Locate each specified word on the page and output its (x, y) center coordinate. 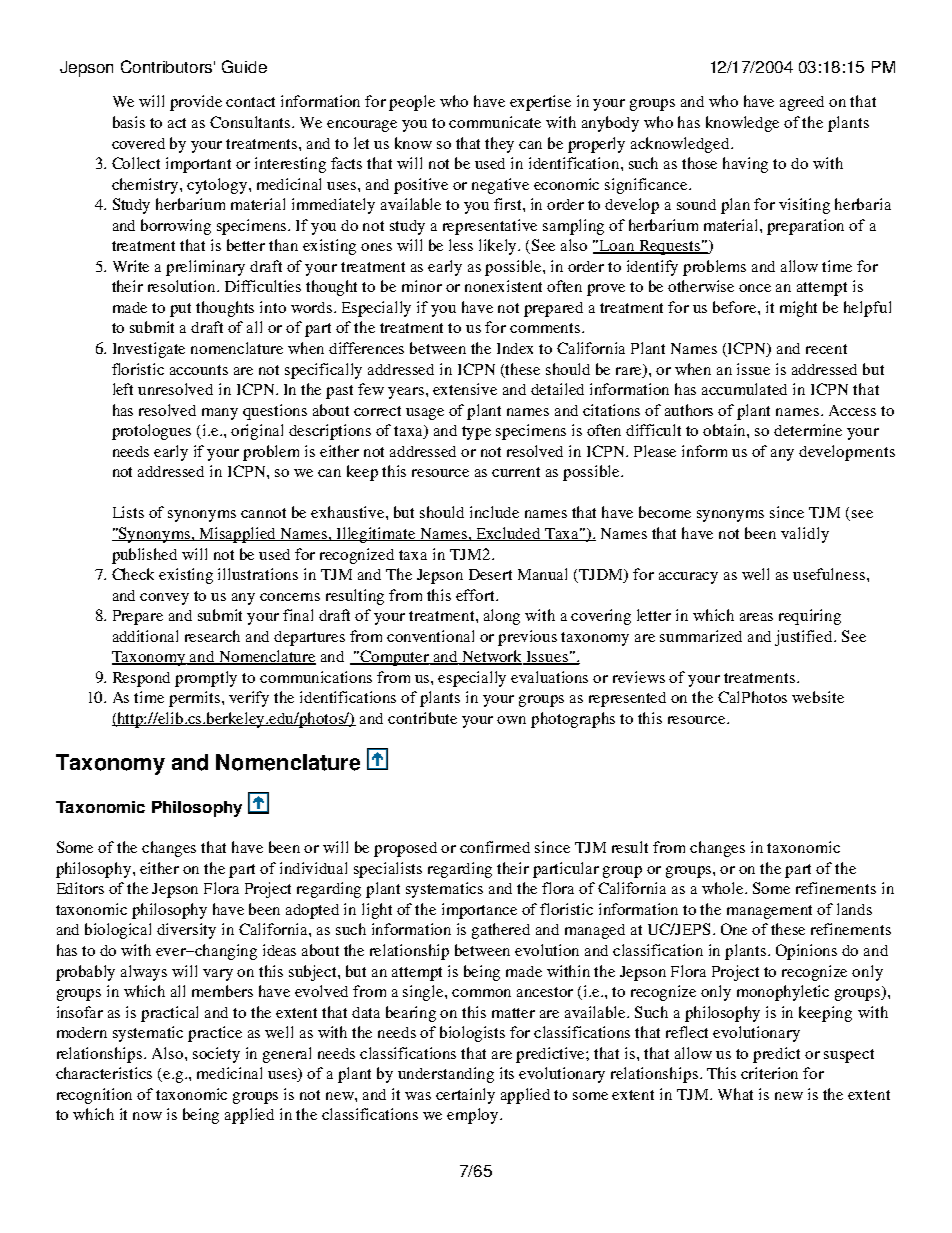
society (216, 1055)
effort (476, 595)
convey (164, 599)
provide (196, 103)
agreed (802, 103)
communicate (495, 122)
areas (756, 617)
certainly (465, 1096)
